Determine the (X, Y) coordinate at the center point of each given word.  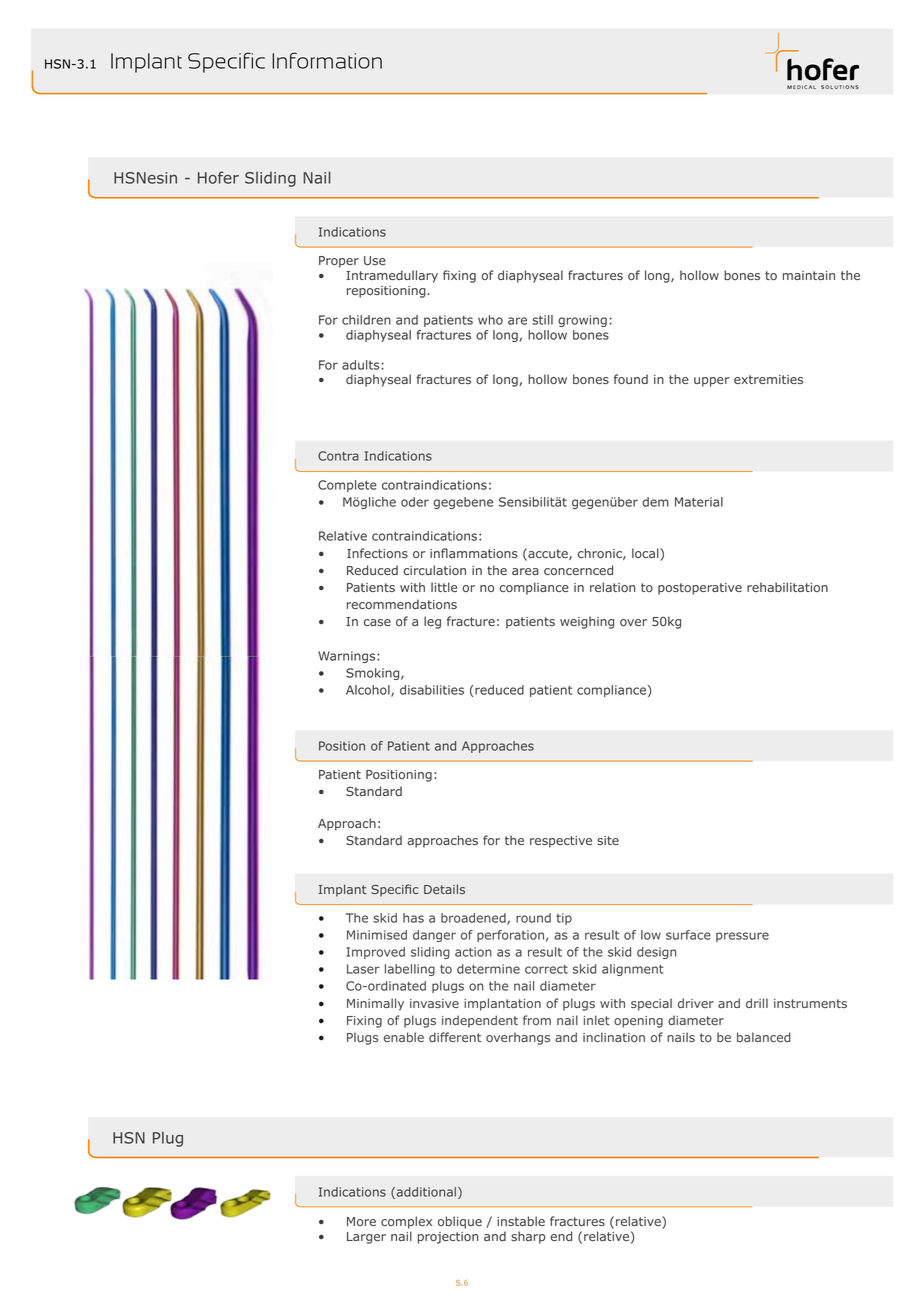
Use (375, 261)
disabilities (432, 690)
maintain (809, 275)
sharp (528, 1237)
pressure (742, 937)
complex (406, 1222)
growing (582, 321)
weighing (587, 622)
